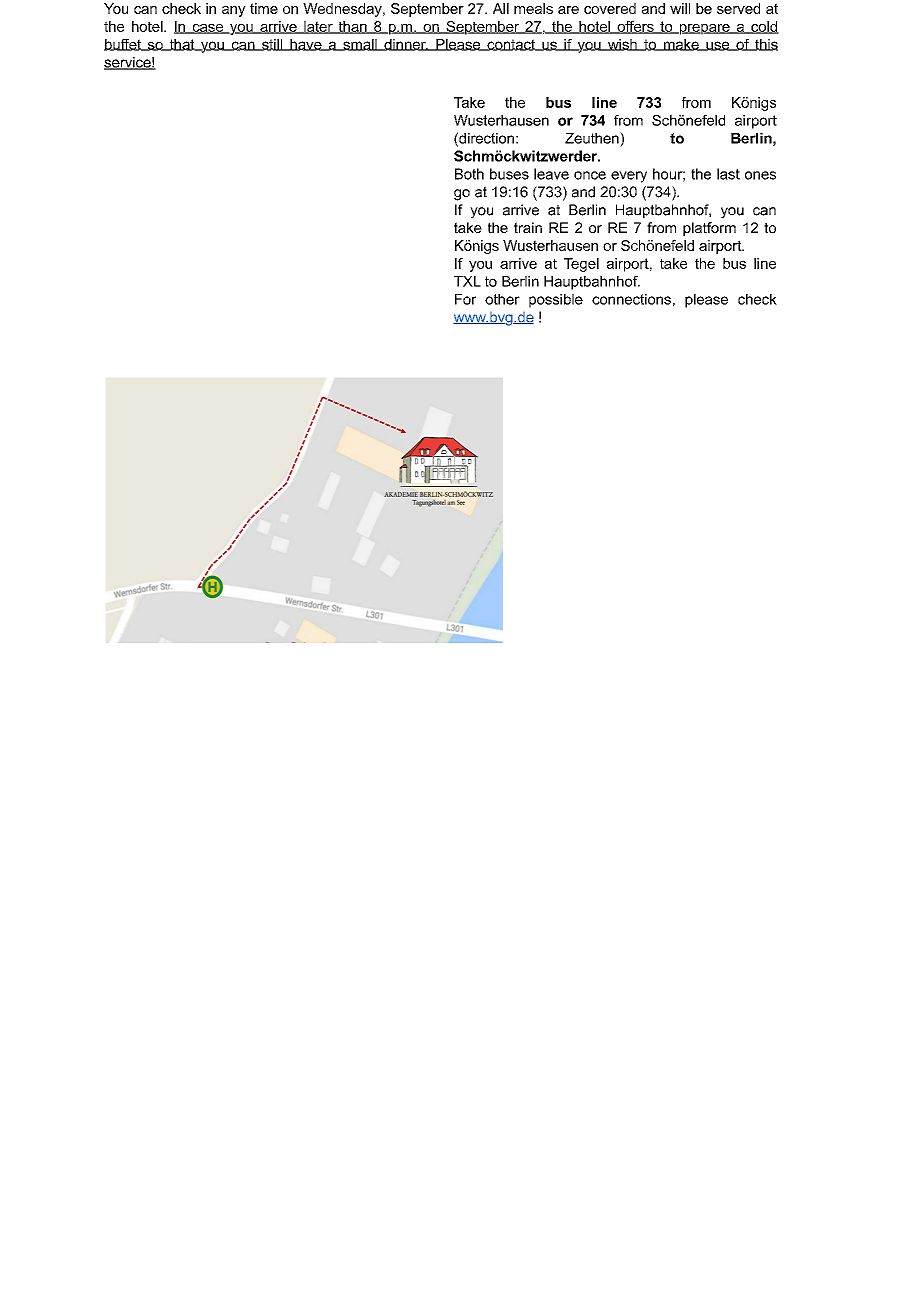  I want to click on meals, so click(533, 8).
